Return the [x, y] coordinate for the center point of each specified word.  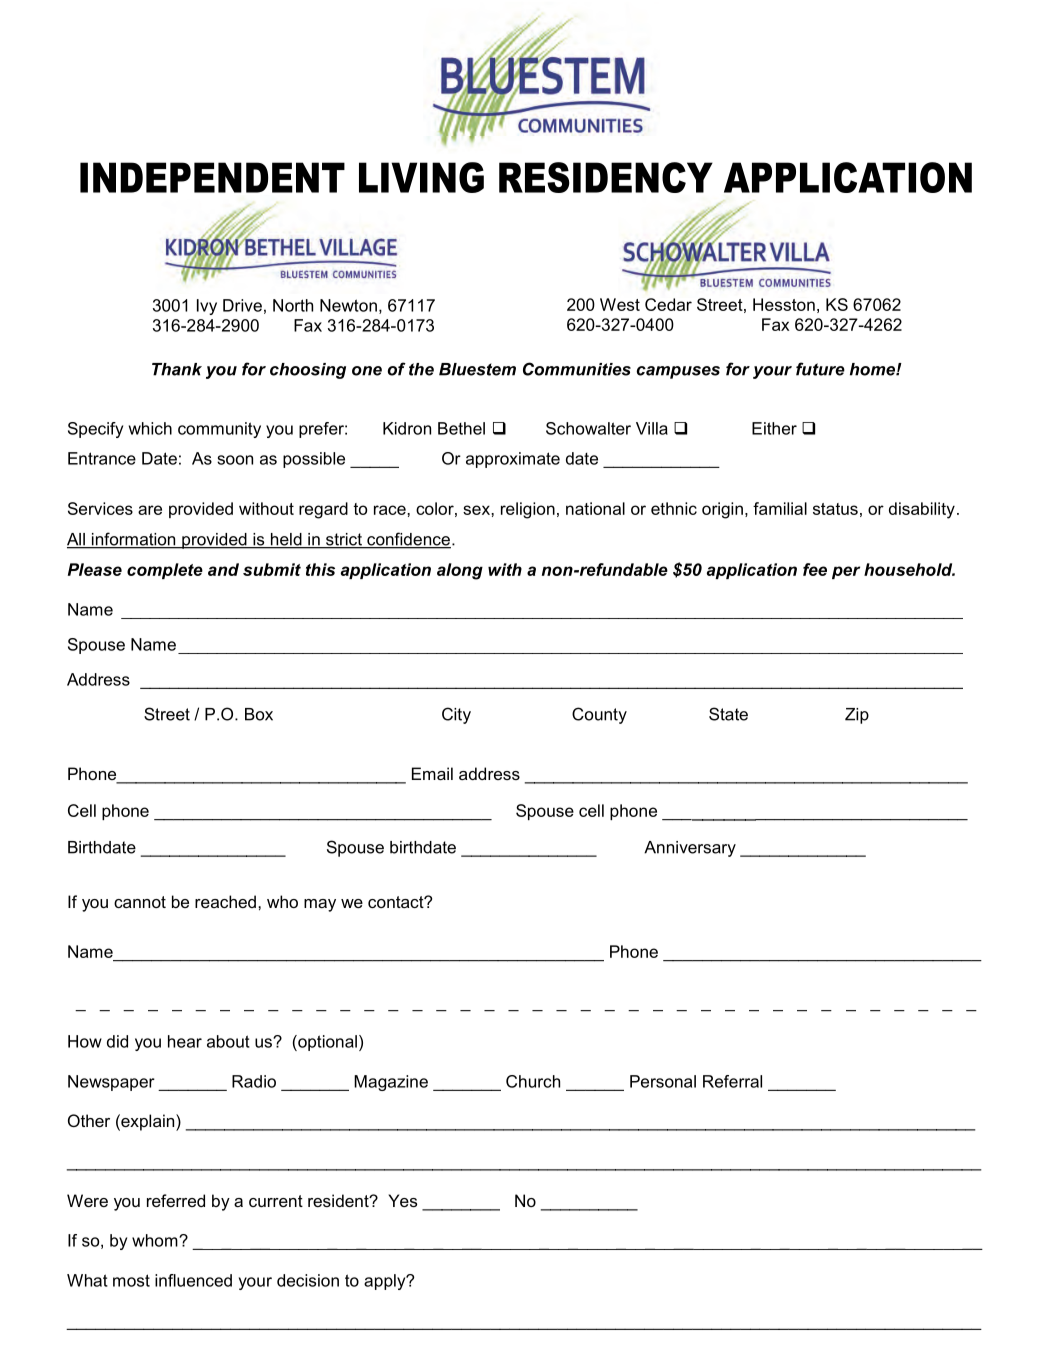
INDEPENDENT [212, 177]
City [456, 715]
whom [156, 1240]
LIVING [421, 177]
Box [259, 714]
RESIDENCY [606, 177]
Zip [857, 716]
